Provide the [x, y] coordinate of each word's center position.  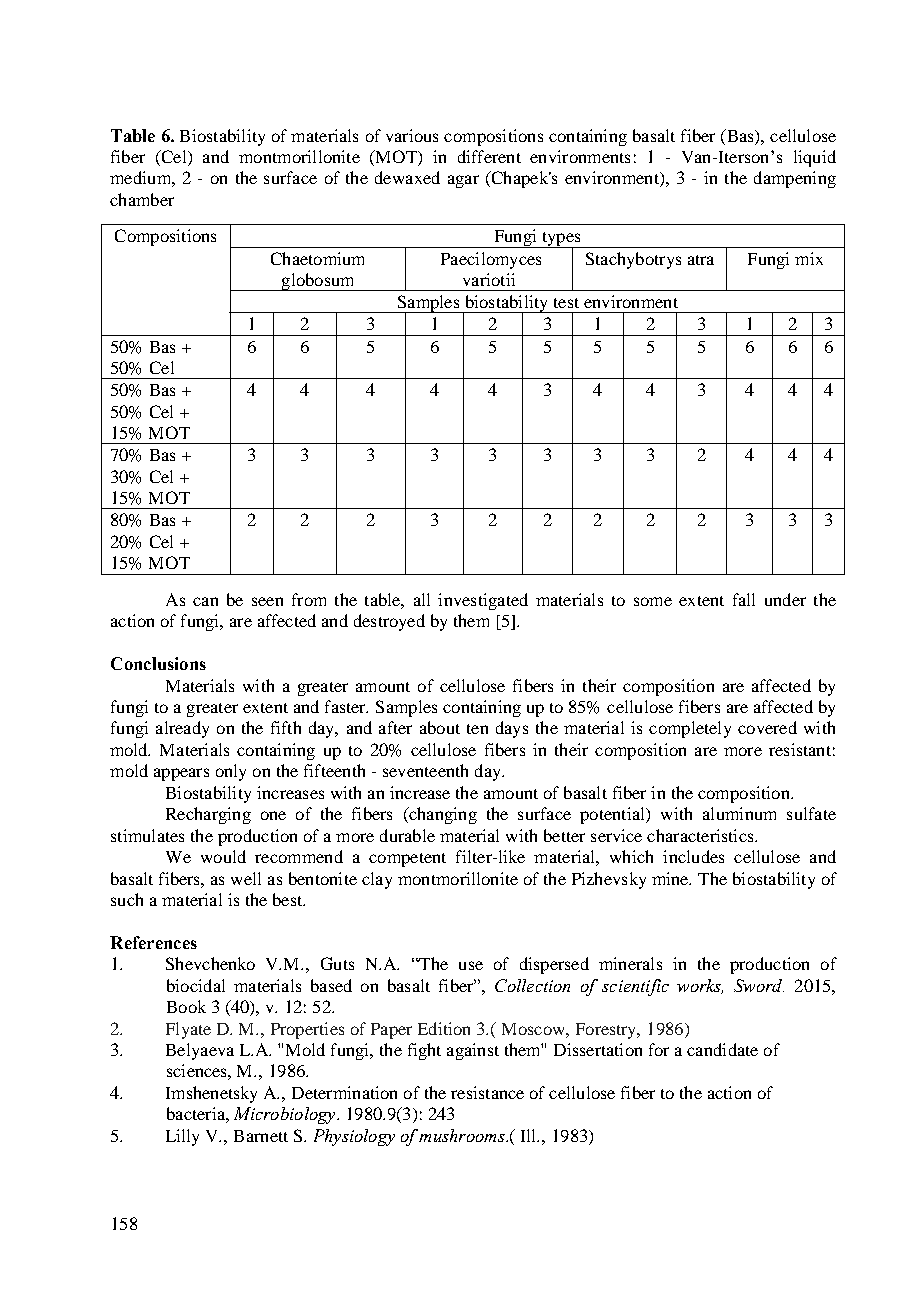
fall [744, 599]
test [566, 303]
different [489, 156]
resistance [487, 1092]
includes [693, 856]
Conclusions [158, 663]
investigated [483, 601]
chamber [142, 199]
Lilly [182, 1137]
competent [407, 860]
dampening [795, 179]
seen [267, 601]
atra [701, 260]
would [223, 856]
